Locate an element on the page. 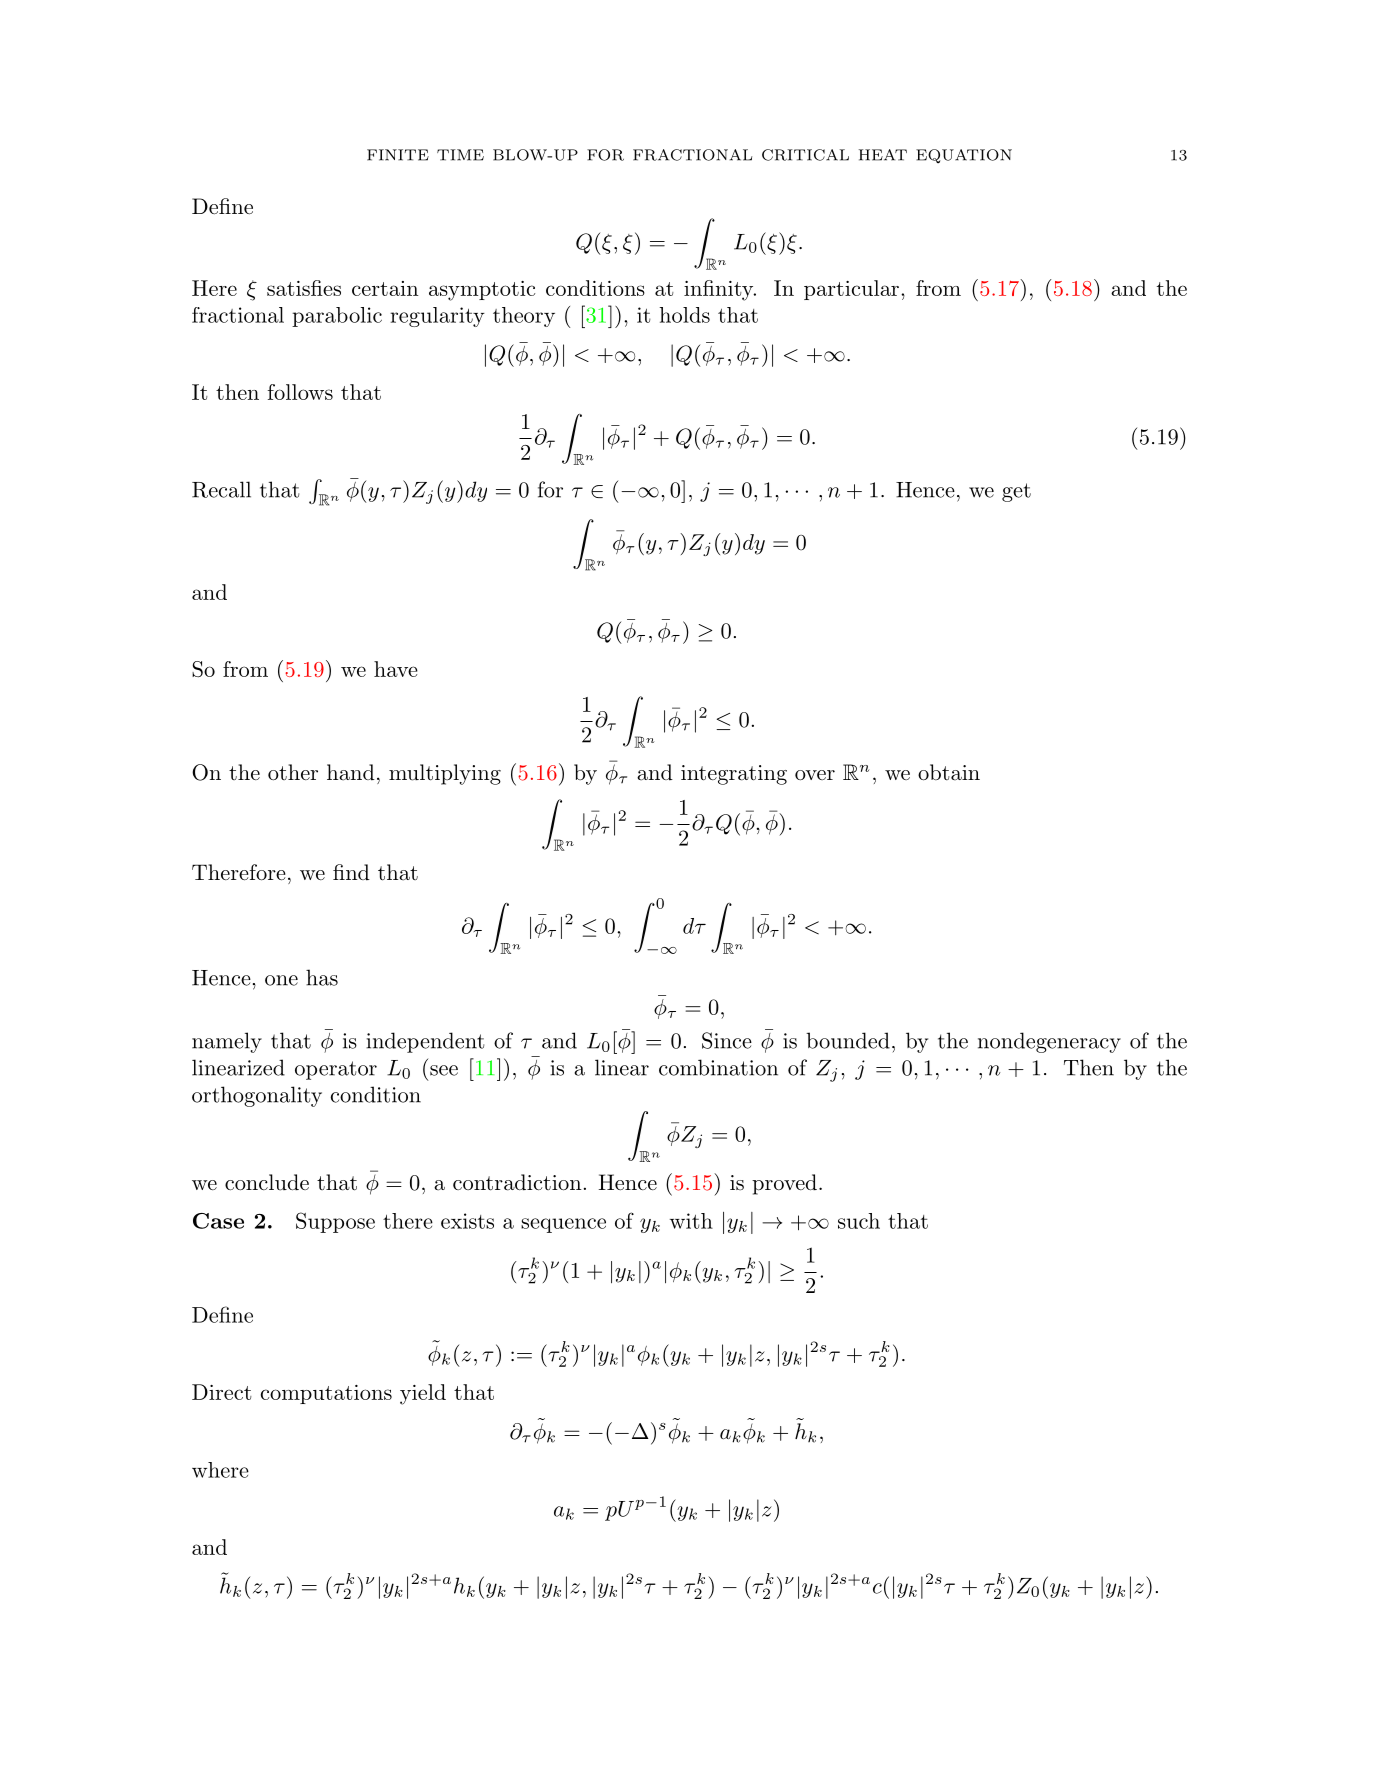 The height and width of the image is (1785, 1379). bounded is located at coordinates (848, 1040).
